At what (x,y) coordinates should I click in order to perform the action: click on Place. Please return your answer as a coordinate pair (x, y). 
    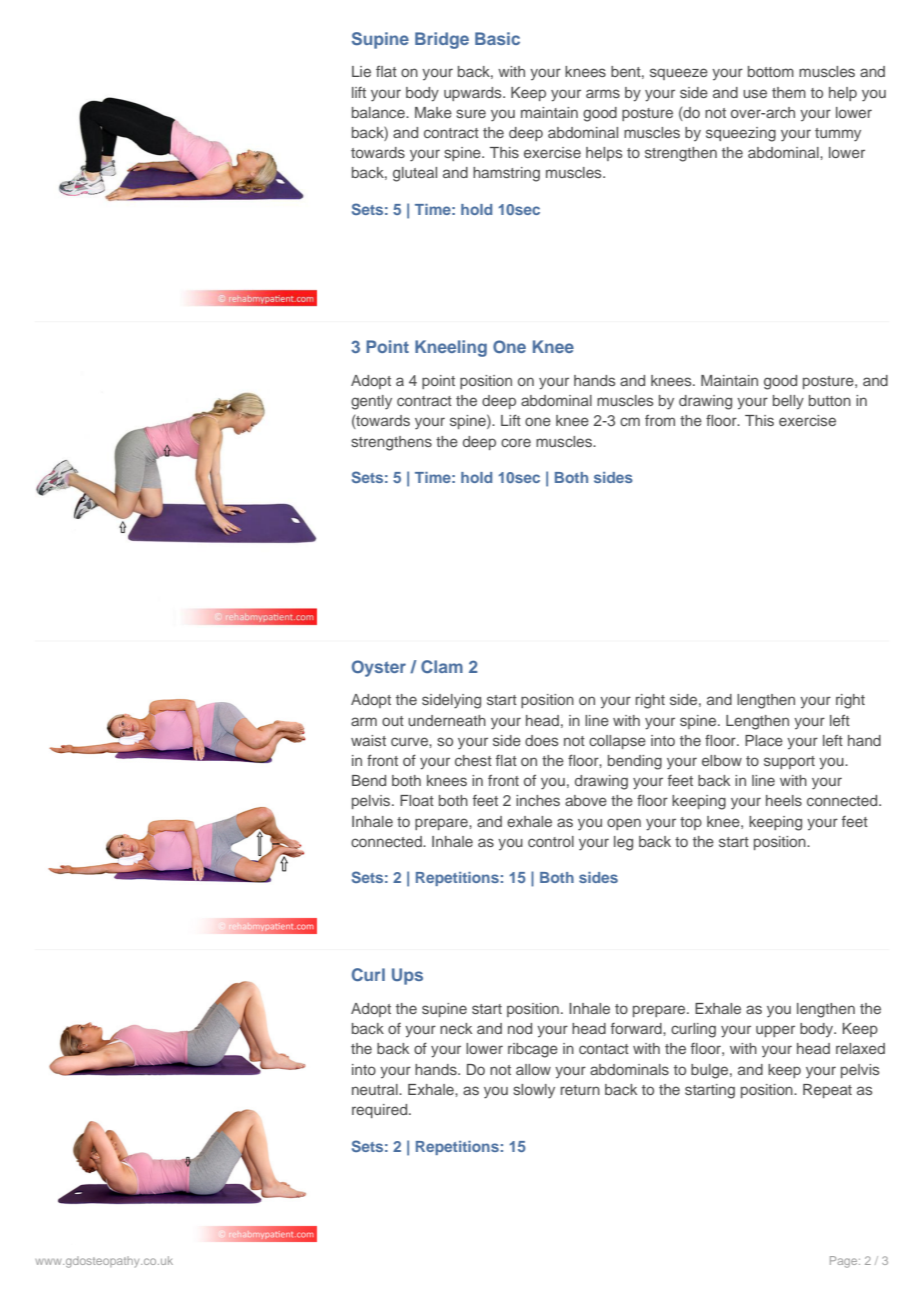
    Looking at the image, I should click on (764, 740).
